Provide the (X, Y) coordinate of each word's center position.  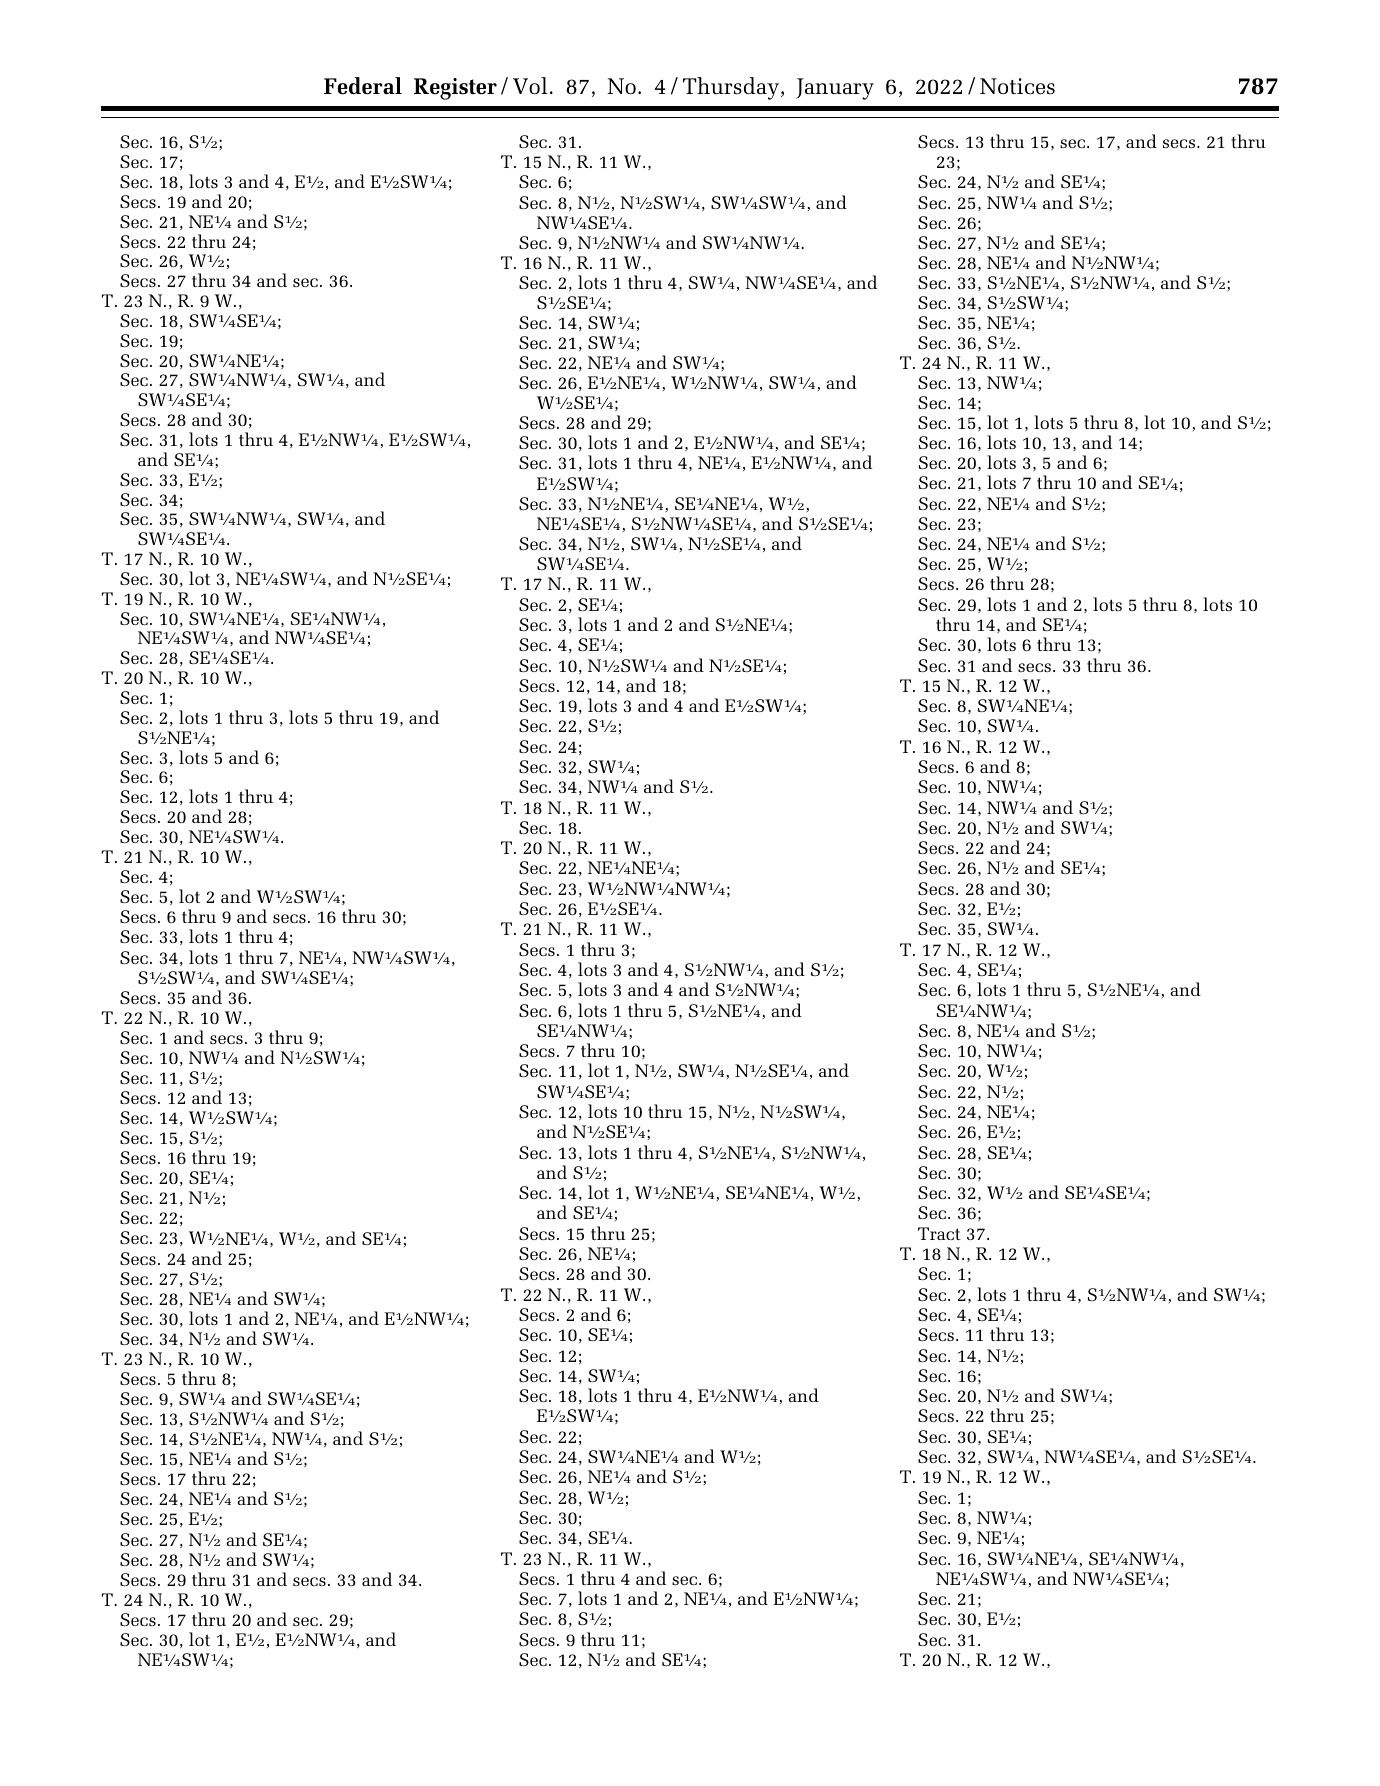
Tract (939, 1233)
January (835, 89)
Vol (530, 86)
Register (455, 89)
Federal (363, 86)
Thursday (731, 88)
